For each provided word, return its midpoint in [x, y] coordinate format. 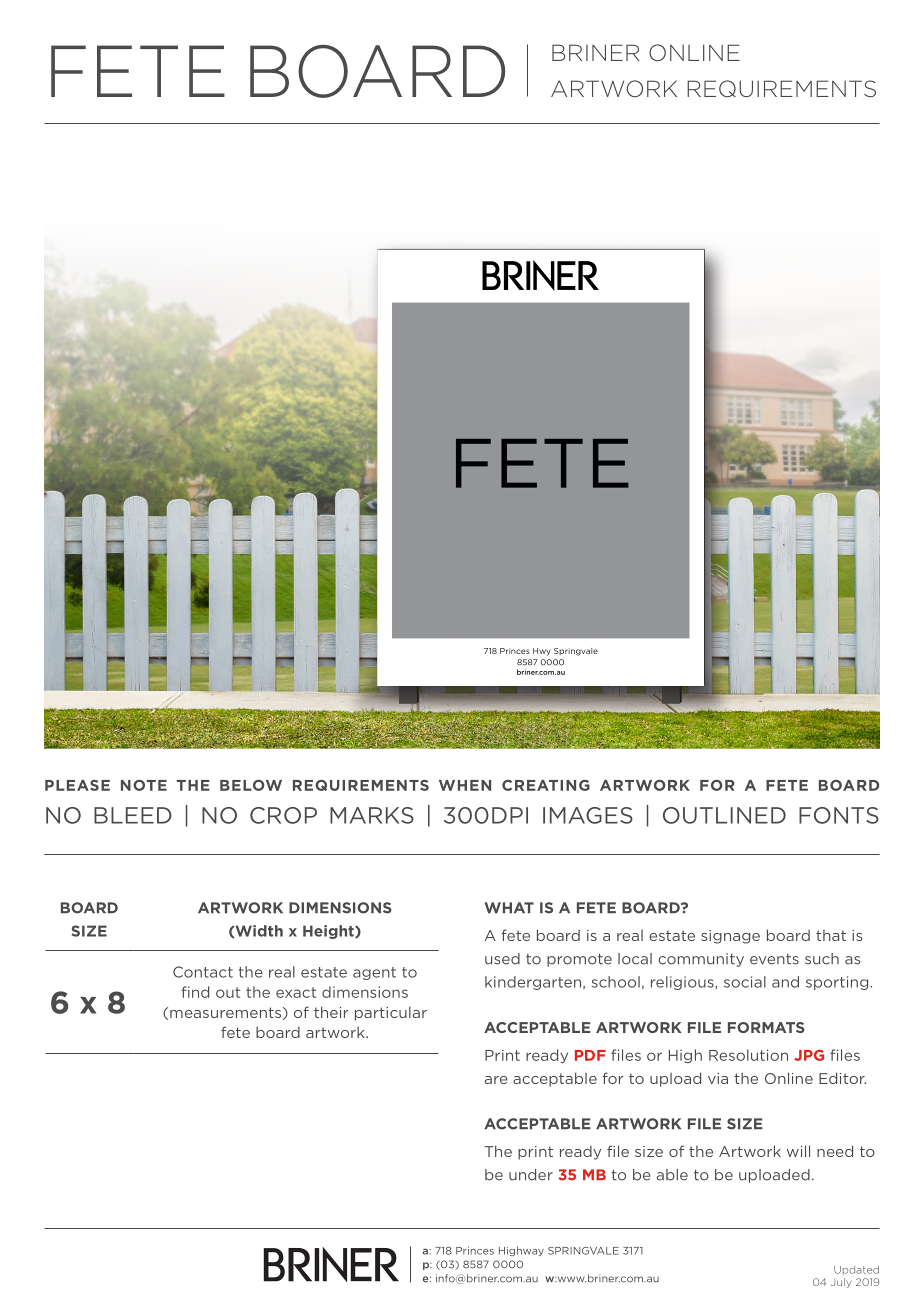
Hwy [542, 652]
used [502, 959]
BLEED [133, 815]
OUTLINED [724, 815]
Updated [856, 1270]
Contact [203, 972]
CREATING [546, 785]
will [798, 1151]
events [774, 959]
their [331, 1012]
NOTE [144, 785]
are [496, 1080]
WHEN [465, 785]
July [841, 1283]
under [531, 1175]
